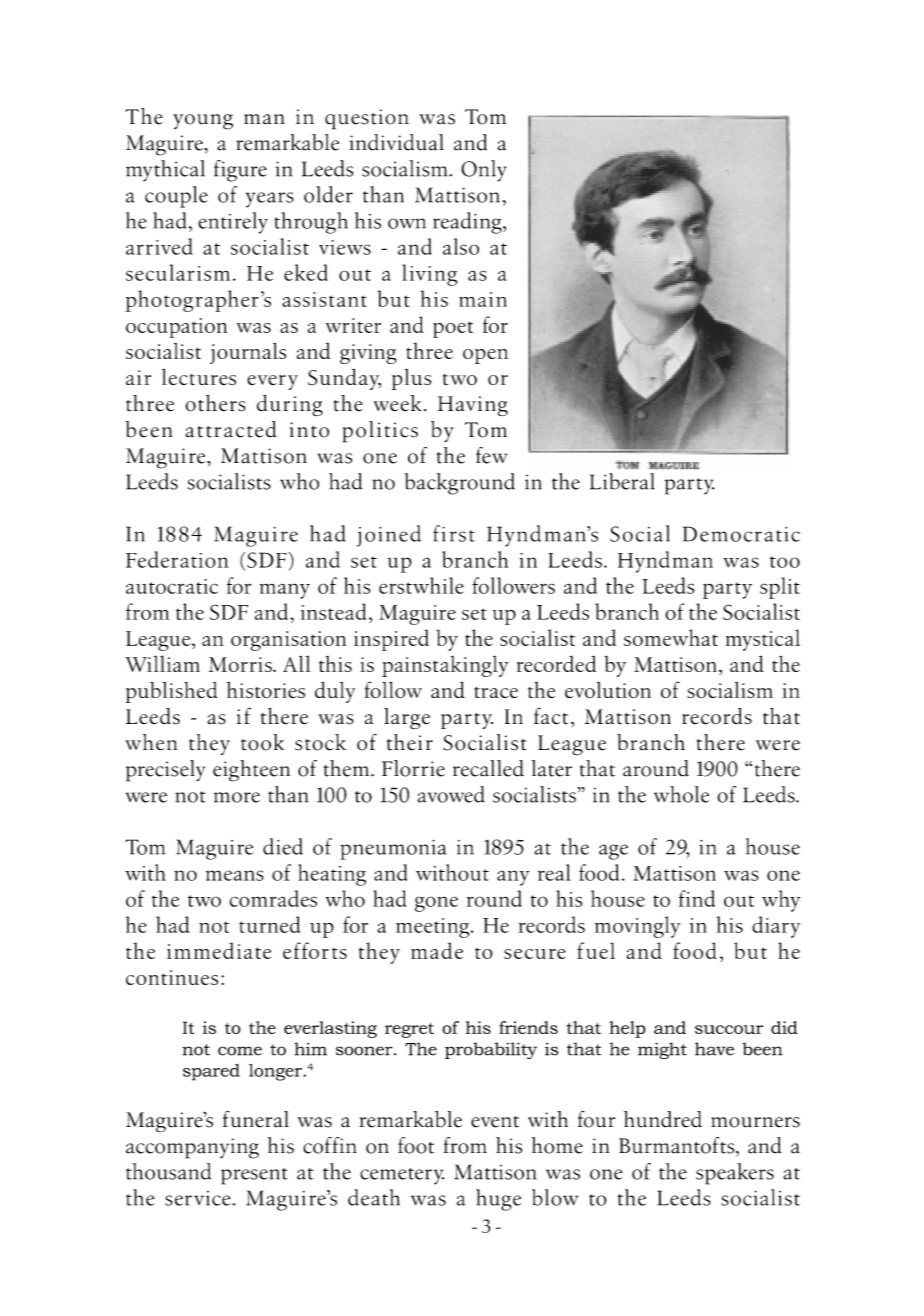  I want to click on immediate, so click(219, 950).
